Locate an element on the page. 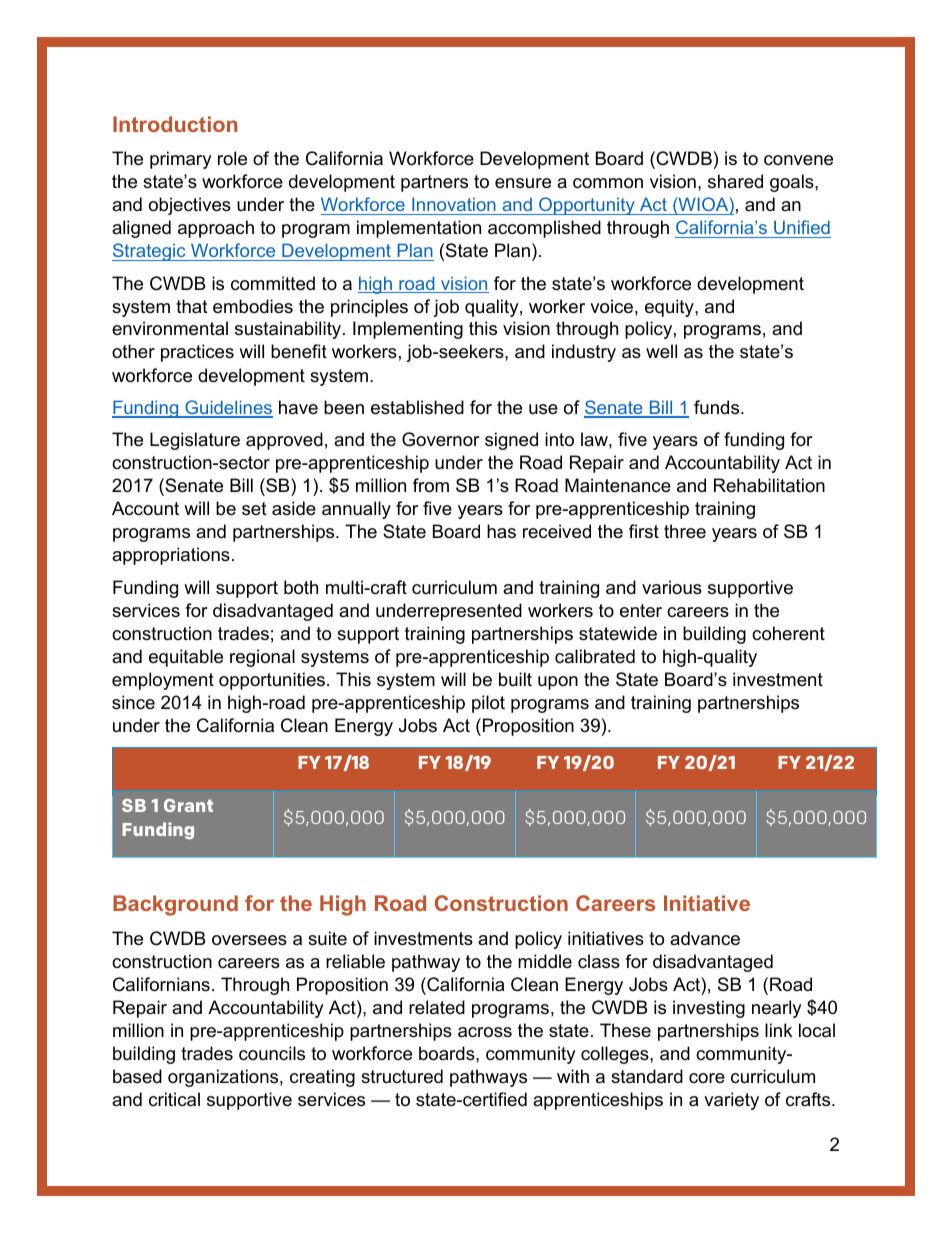  shared is located at coordinates (735, 181).
